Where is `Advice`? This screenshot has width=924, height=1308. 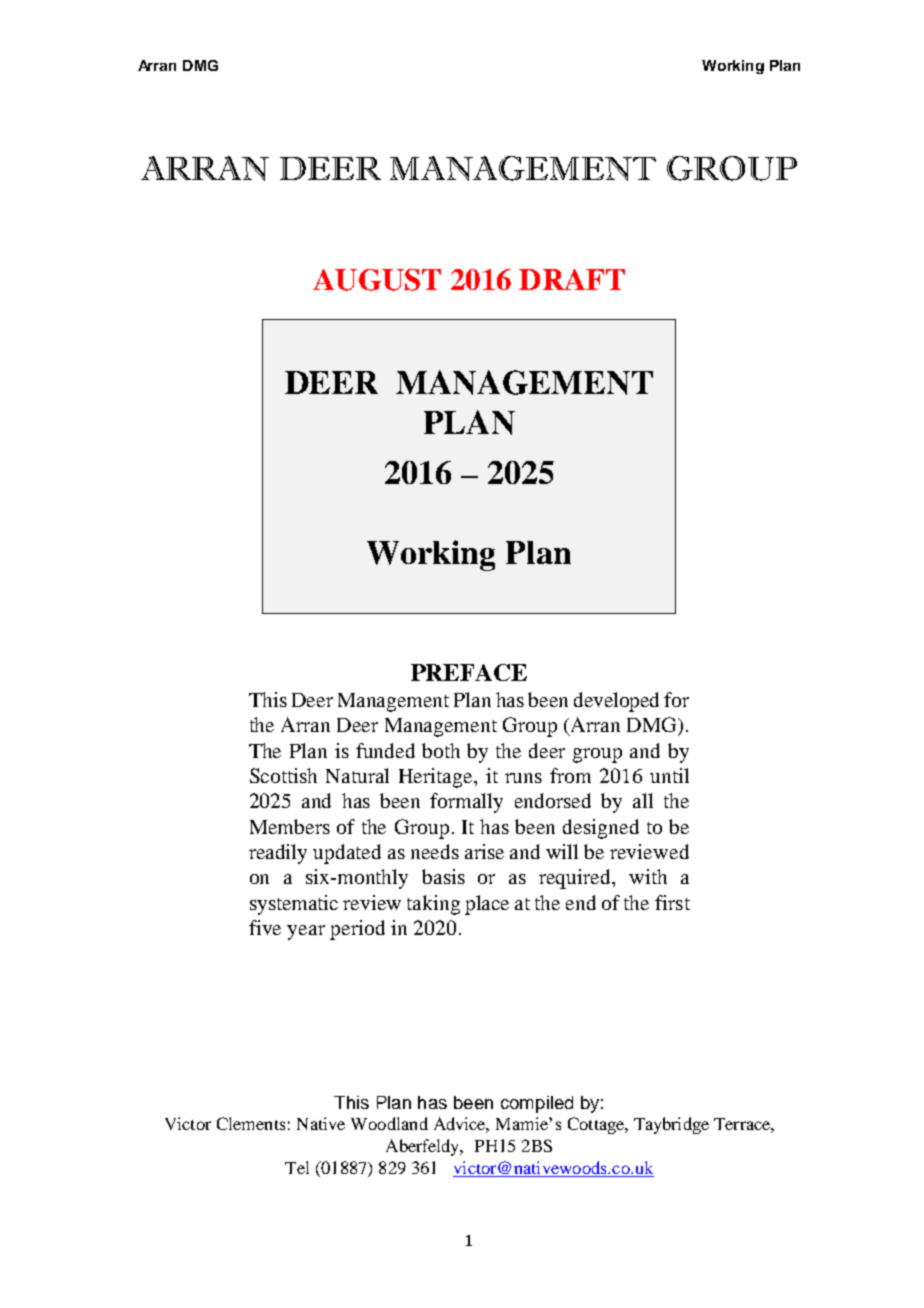 Advice is located at coordinates (461, 1125).
